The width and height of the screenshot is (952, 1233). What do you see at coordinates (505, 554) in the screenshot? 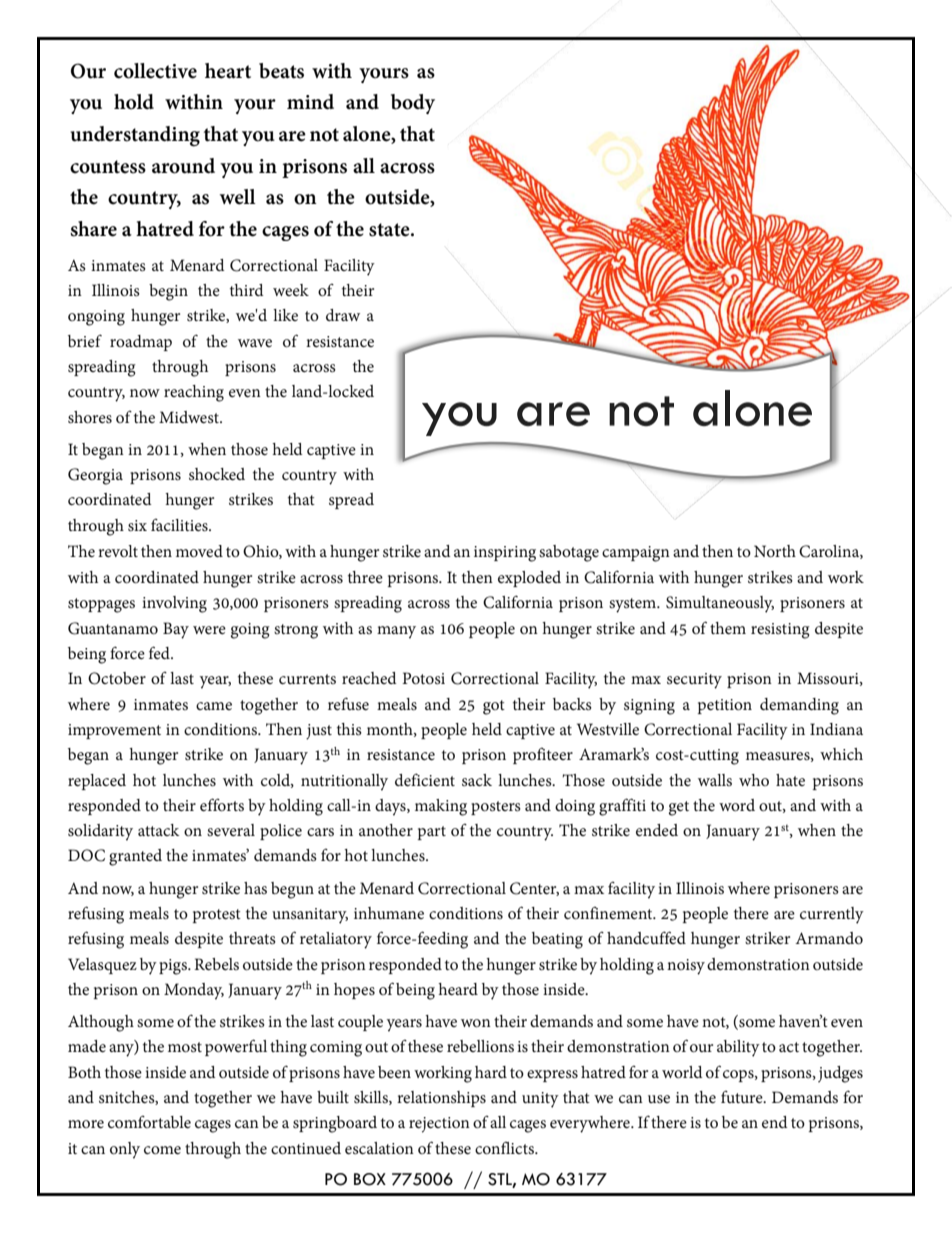
I see `inspiring` at bounding box center [505, 554].
